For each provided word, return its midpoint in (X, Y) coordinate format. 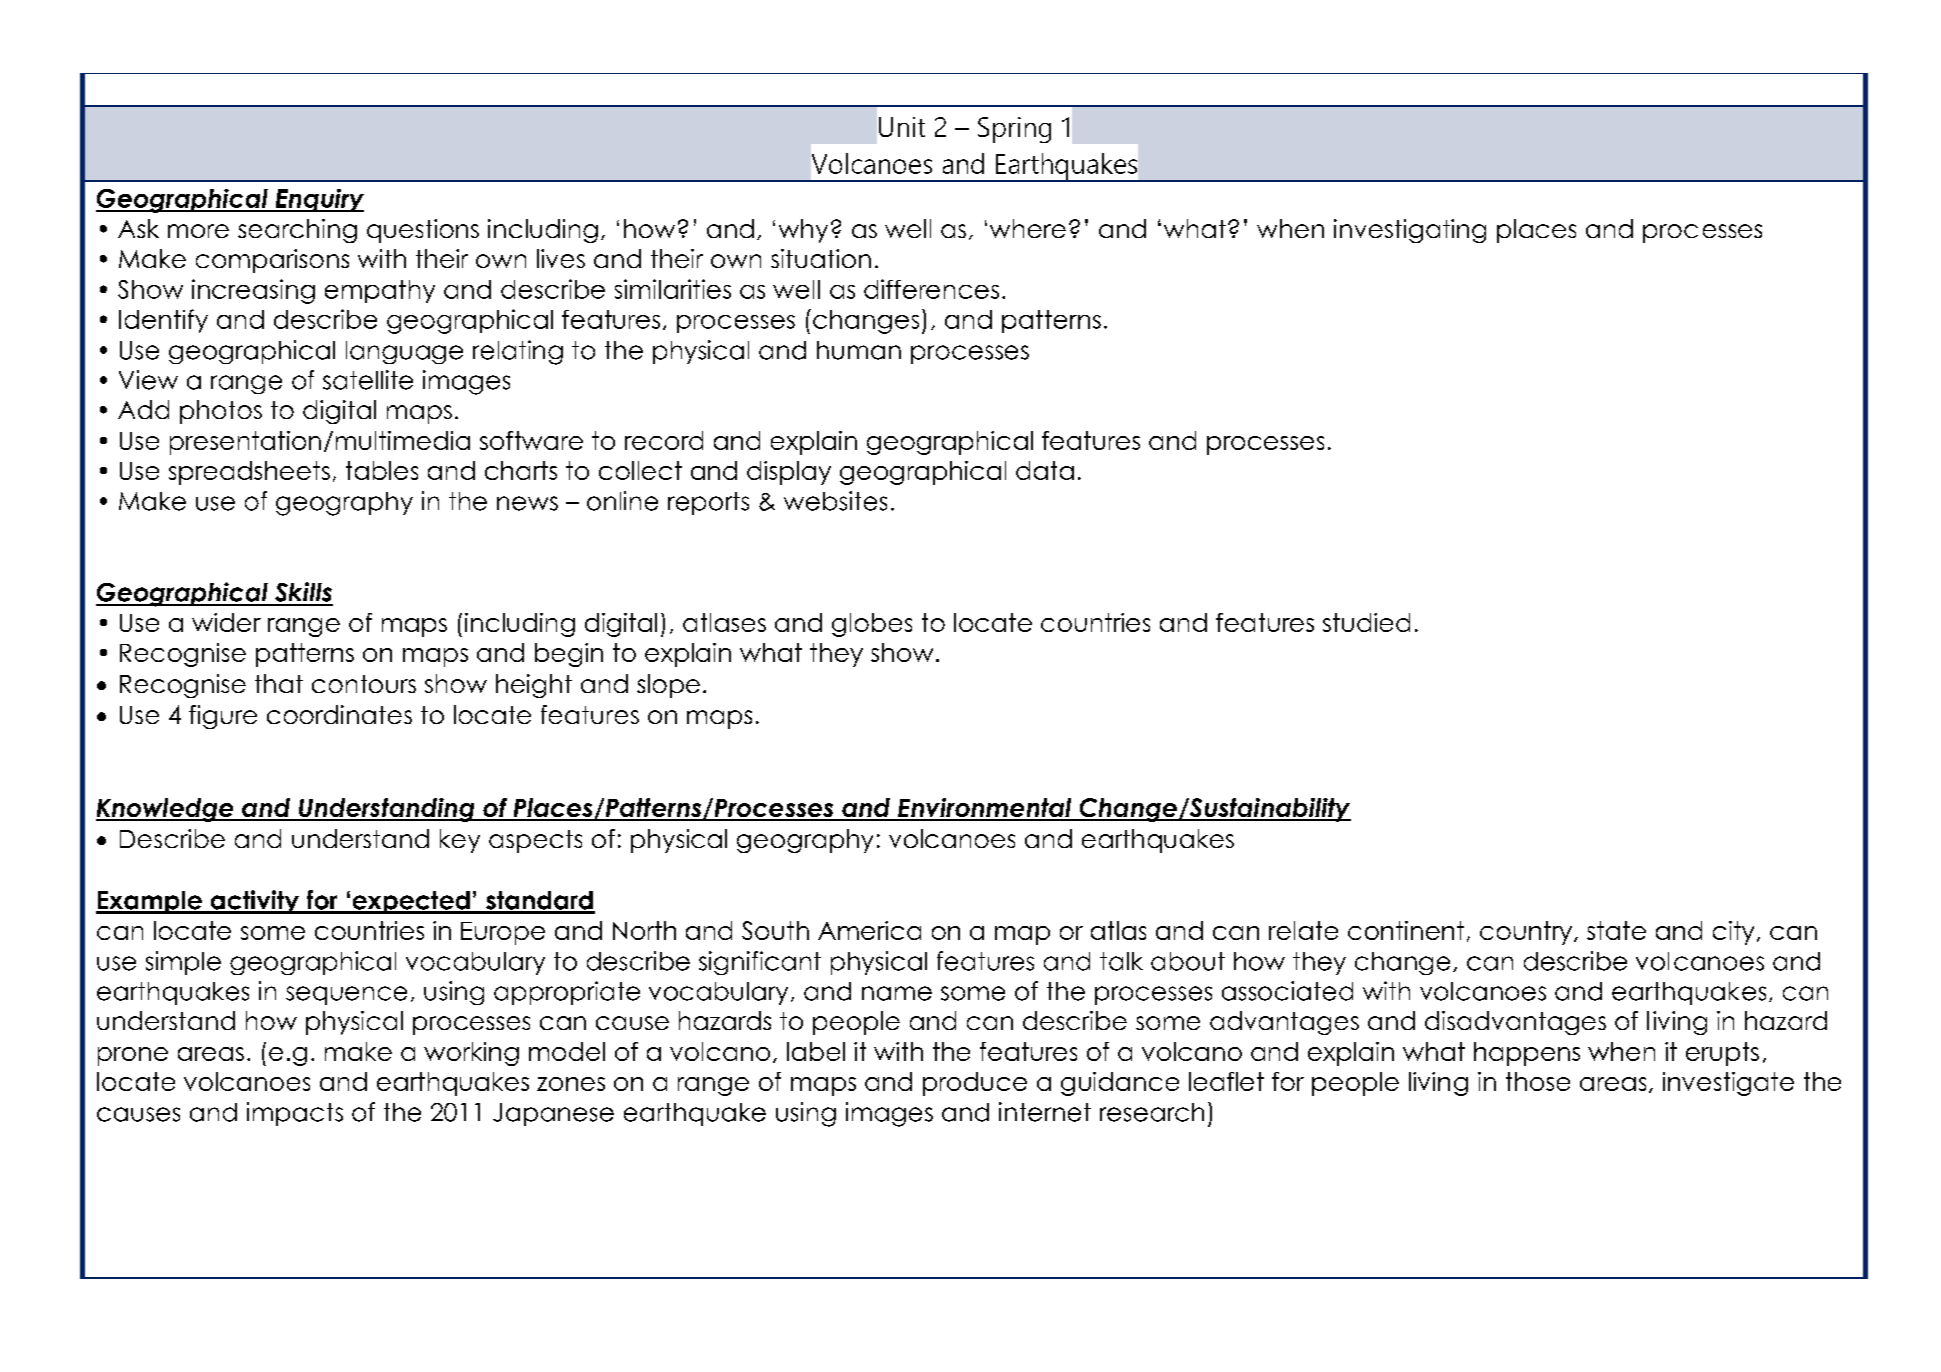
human (859, 350)
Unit (902, 127)
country (1526, 933)
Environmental (985, 809)
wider (226, 622)
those (1538, 1081)
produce (975, 1084)
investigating (1410, 231)
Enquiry (318, 200)
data (1045, 470)
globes (872, 625)
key (460, 841)
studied (1366, 622)
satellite (368, 380)
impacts (295, 1114)
